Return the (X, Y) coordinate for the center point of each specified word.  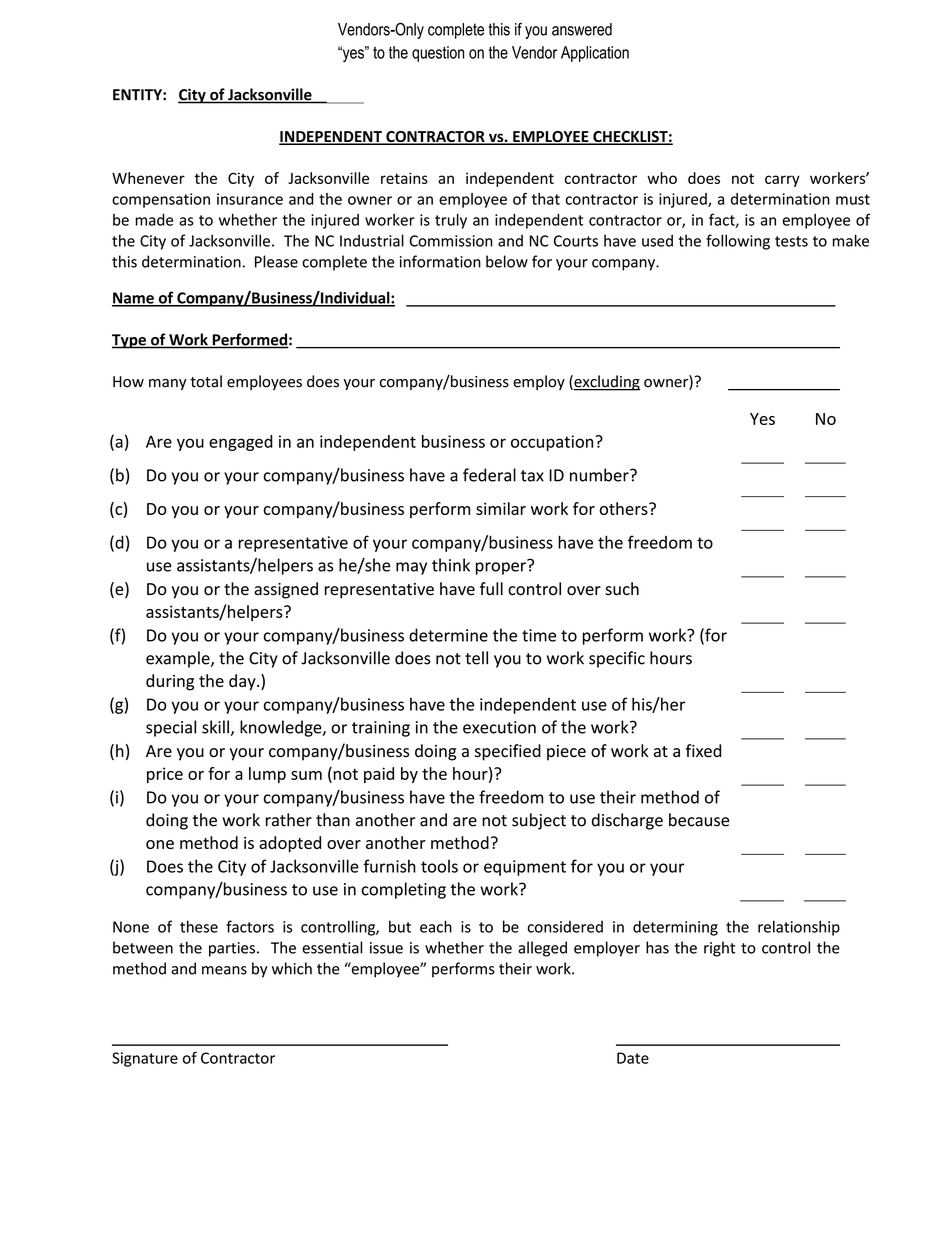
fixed (703, 751)
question (438, 54)
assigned (286, 590)
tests (791, 241)
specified (508, 752)
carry (782, 181)
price (165, 775)
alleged (542, 949)
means (224, 970)
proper (502, 567)
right (719, 949)
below (507, 261)
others (625, 508)
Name (134, 299)
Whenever (148, 178)
